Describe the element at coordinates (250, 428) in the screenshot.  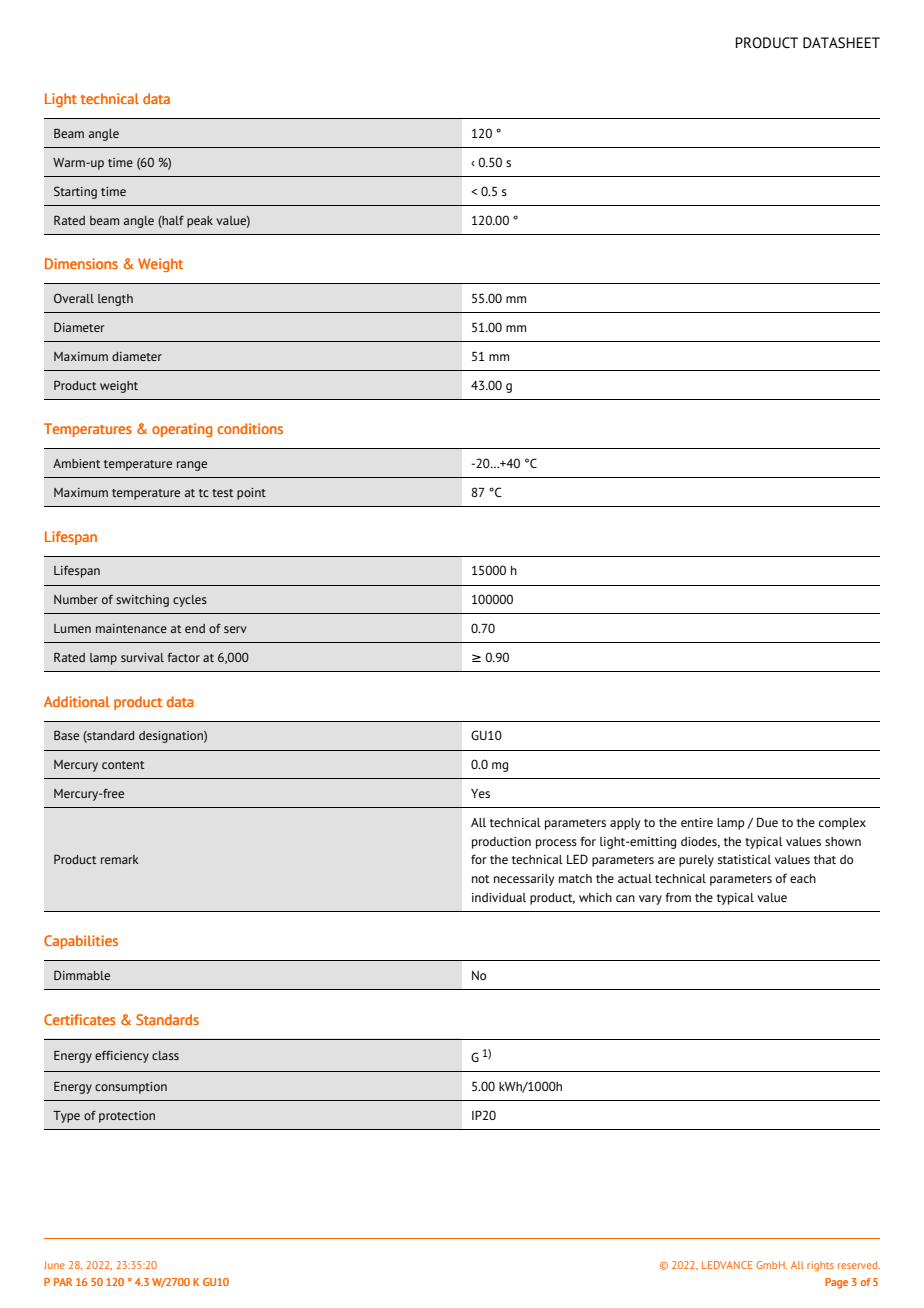
I see `conditions` at that location.
